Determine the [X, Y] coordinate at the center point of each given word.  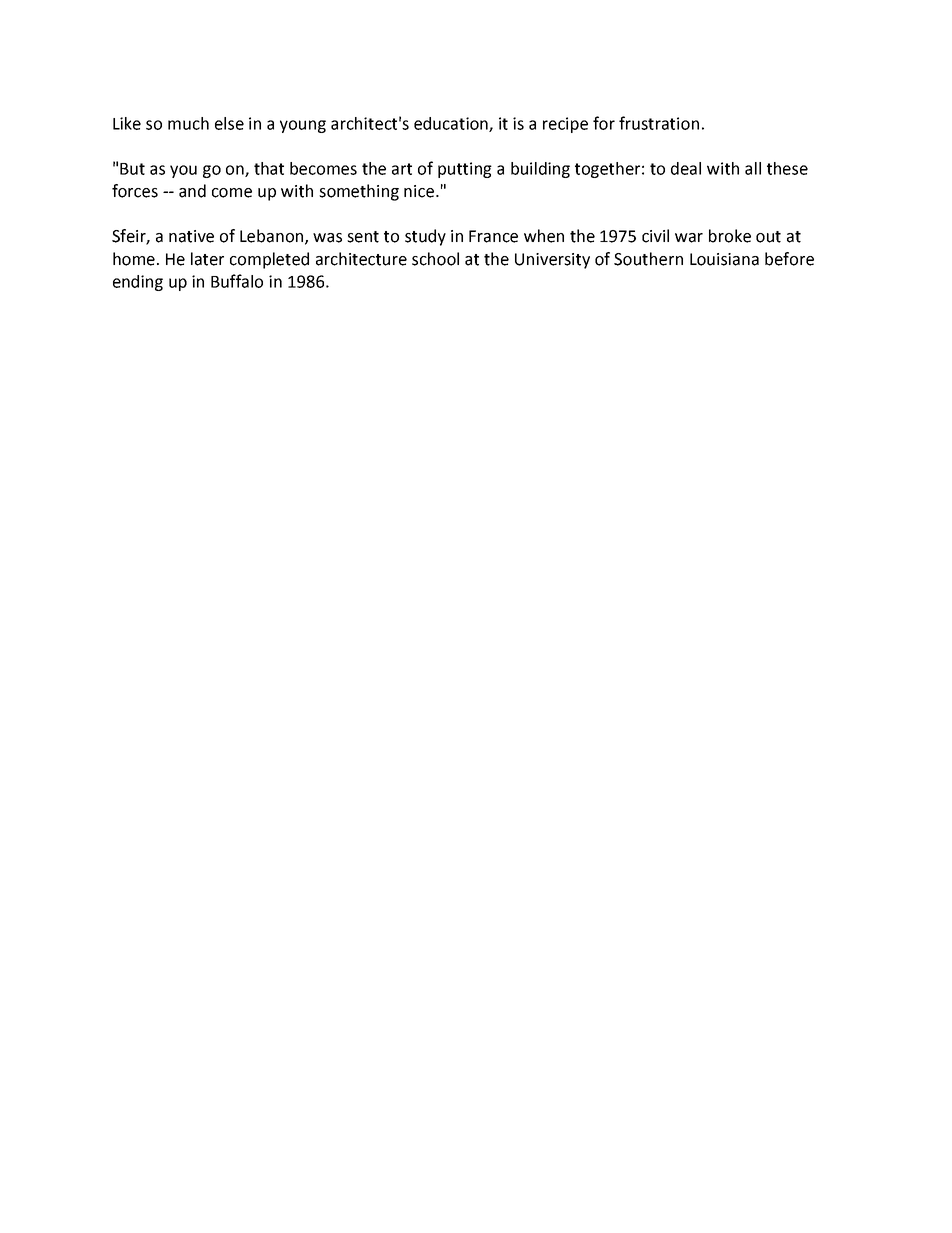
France [493, 236]
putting [465, 170]
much [188, 123]
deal [686, 168]
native [191, 236]
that [269, 168]
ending [138, 283]
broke [730, 236]
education [452, 124]
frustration [659, 123]
